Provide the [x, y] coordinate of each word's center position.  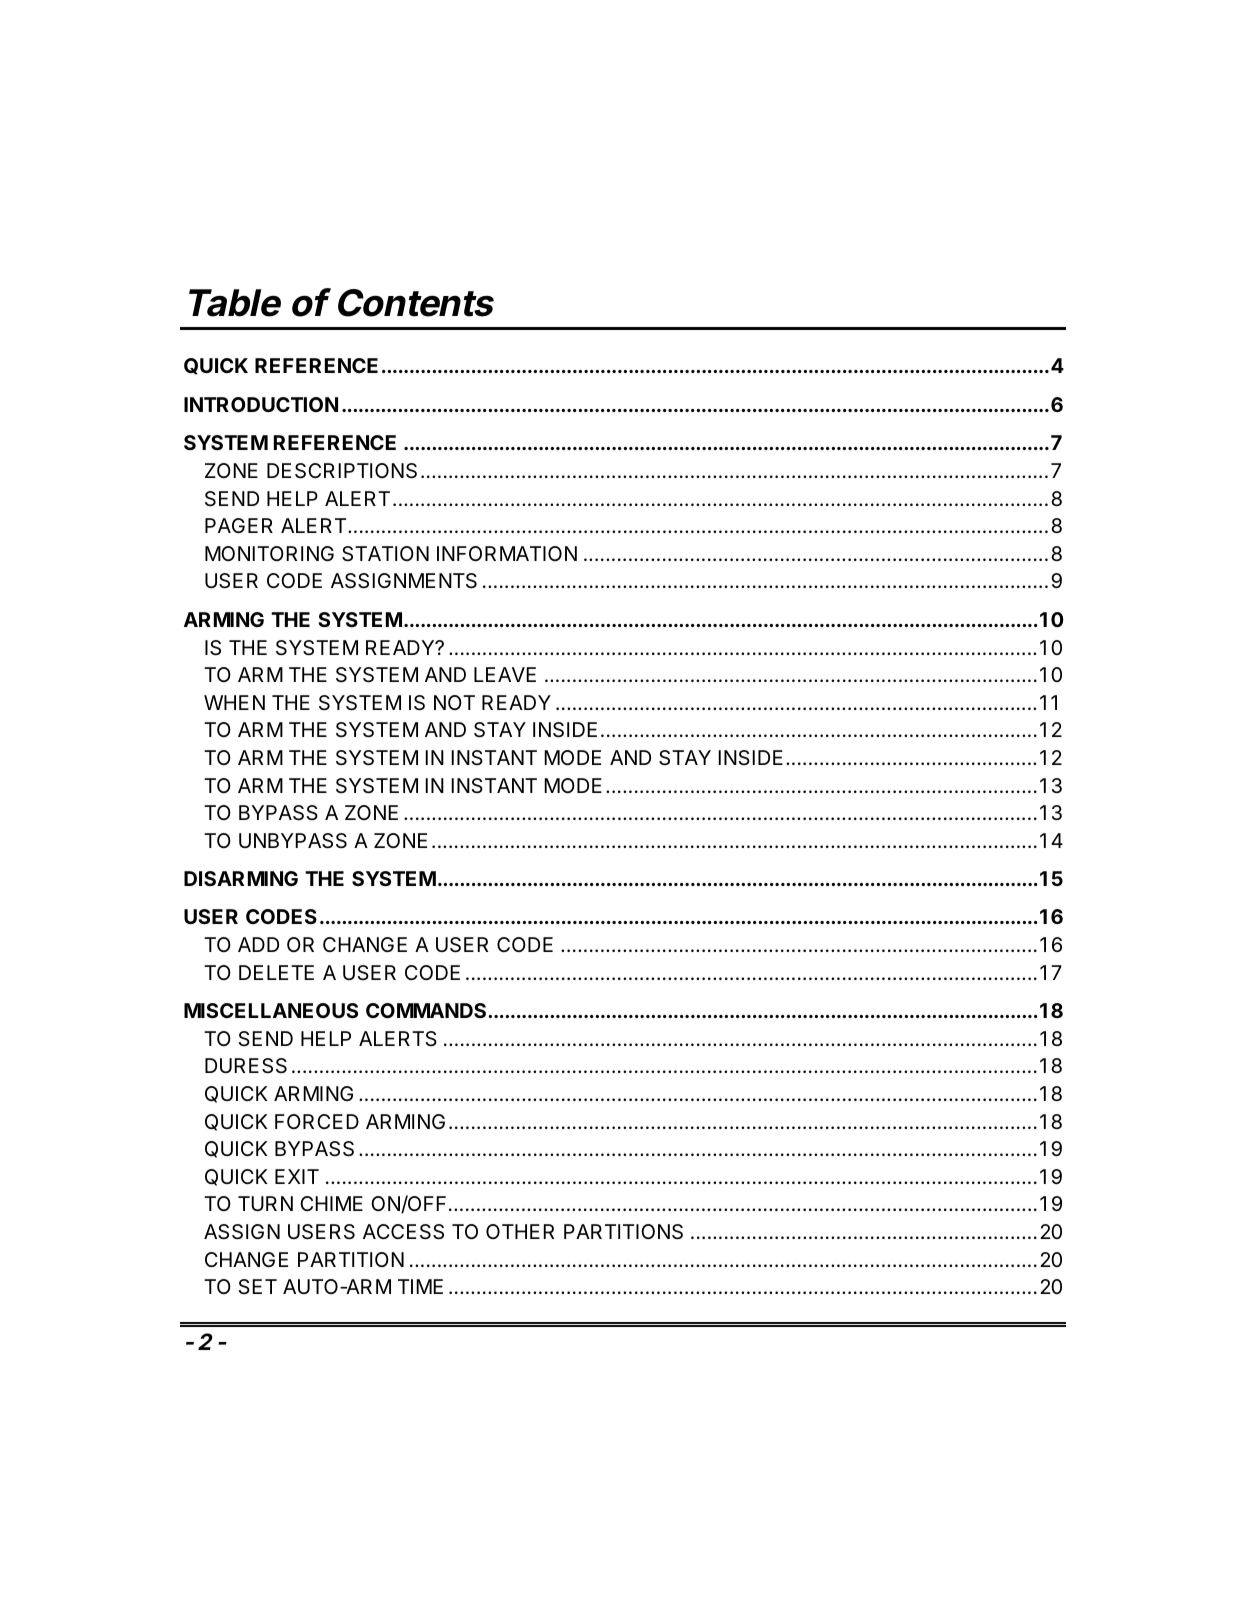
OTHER [520, 1231]
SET [257, 1286]
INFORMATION [507, 553]
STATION [385, 554]
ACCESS [403, 1232]
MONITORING [269, 553]
